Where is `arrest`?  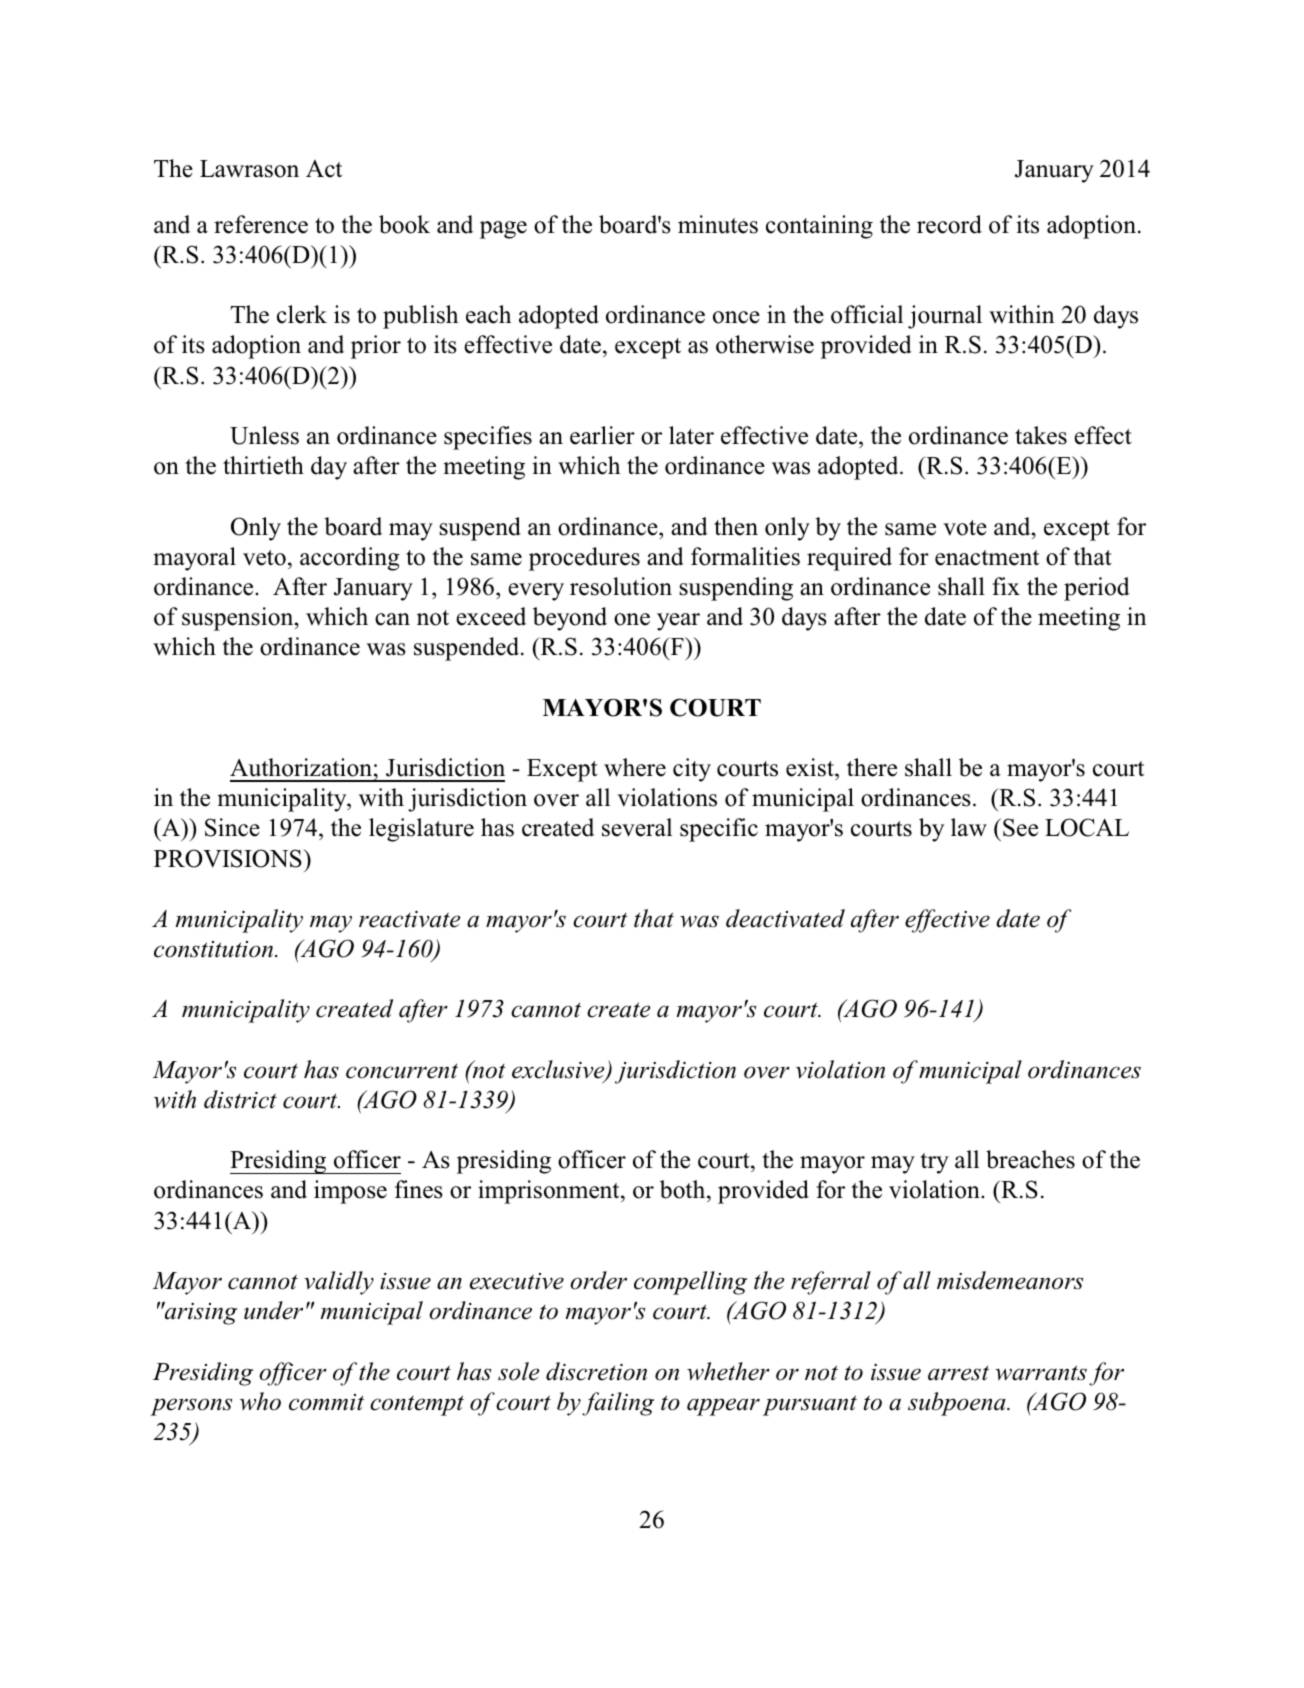
arrest is located at coordinates (958, 1373).
